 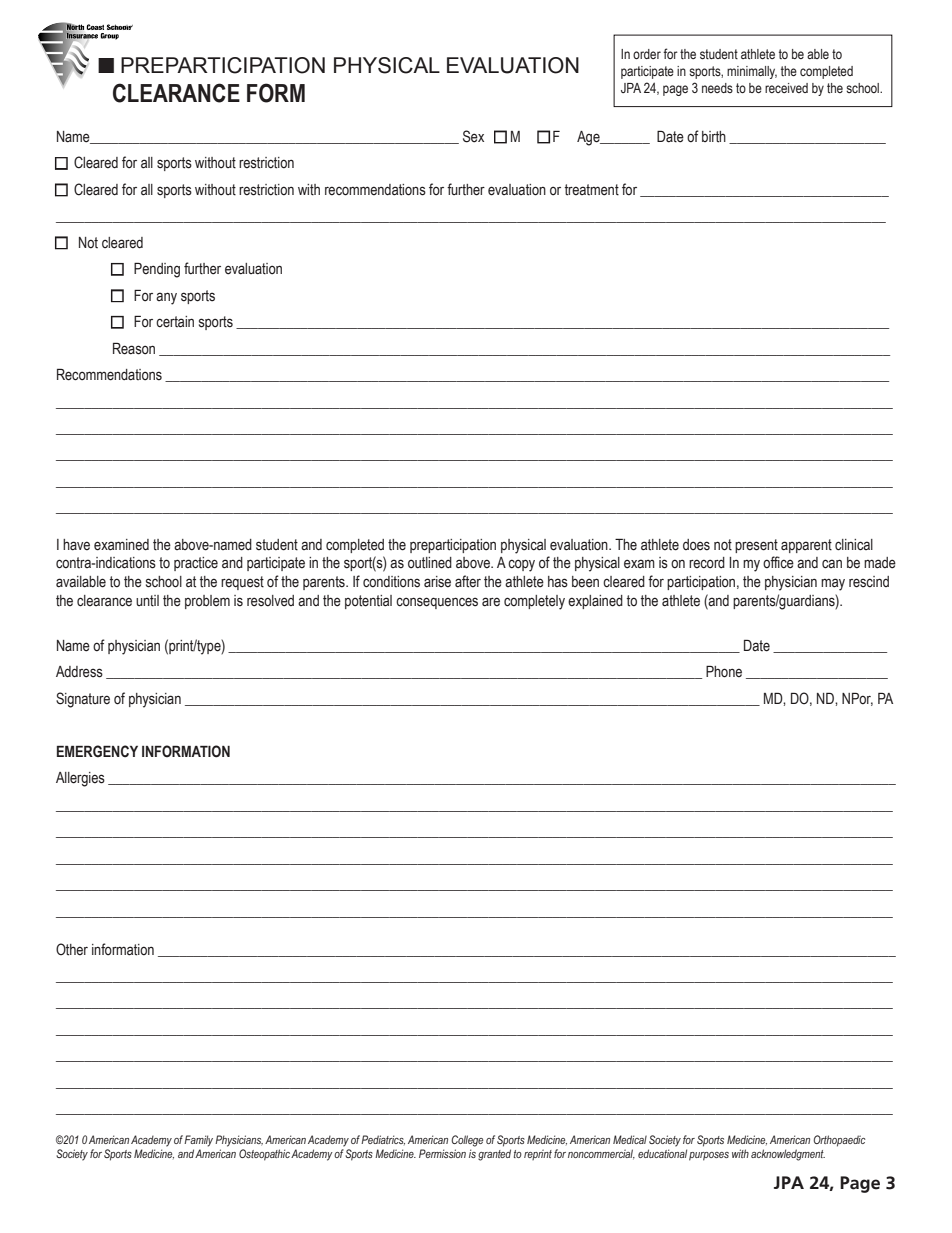 What do you see at coordinates (806, 546) in the screenshot?
I see `apparent` at bounding box center [806, 546].
